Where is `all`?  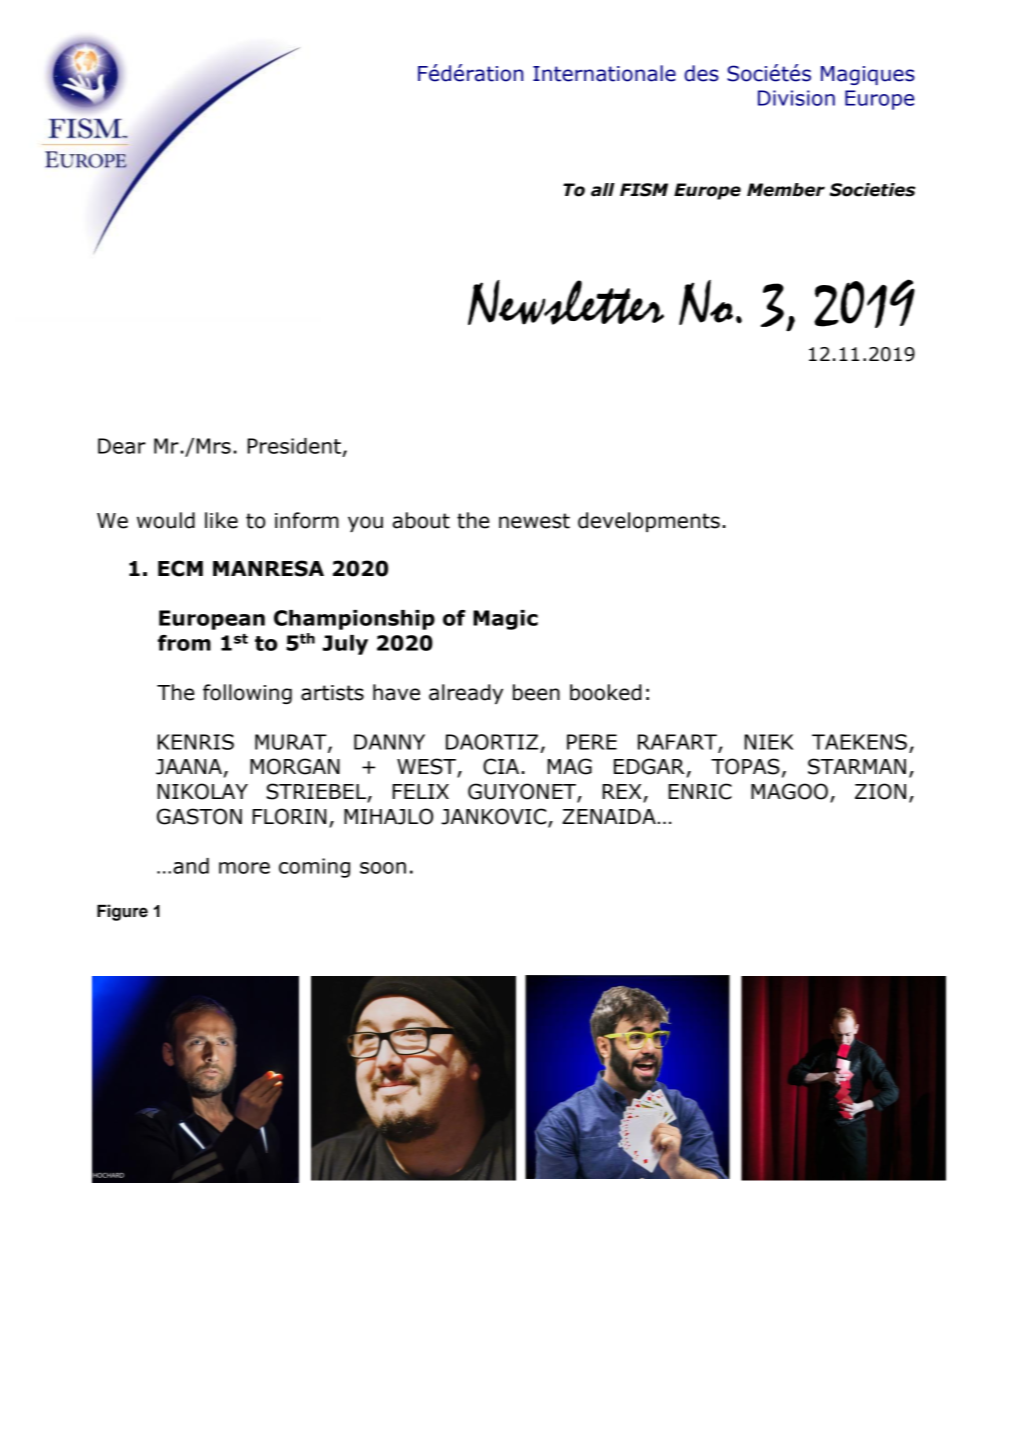
all is located at coordinates (603, 190).
